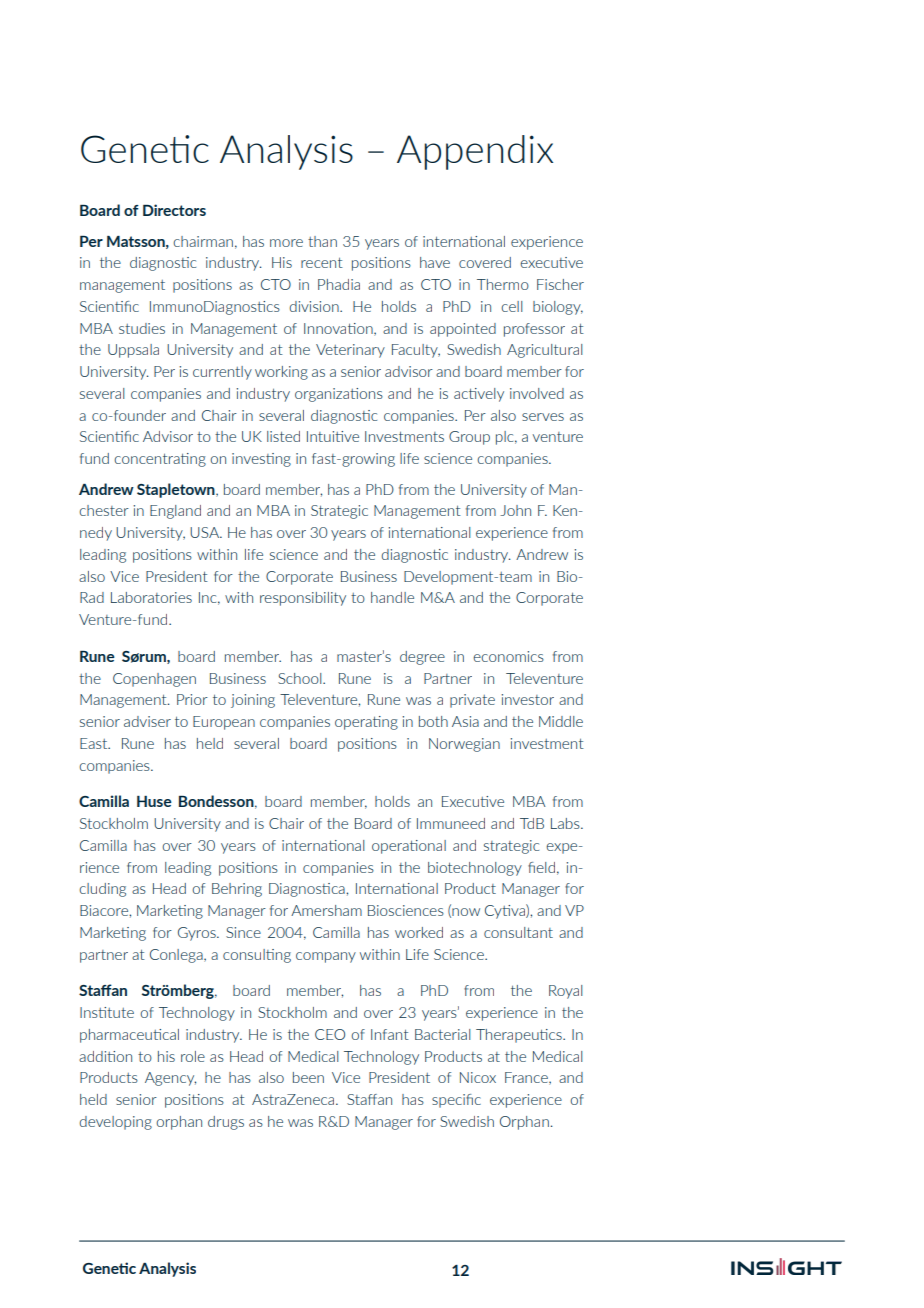 This document has width=924, height=1308. I want to click on Intuitive, so click(333, 436).
